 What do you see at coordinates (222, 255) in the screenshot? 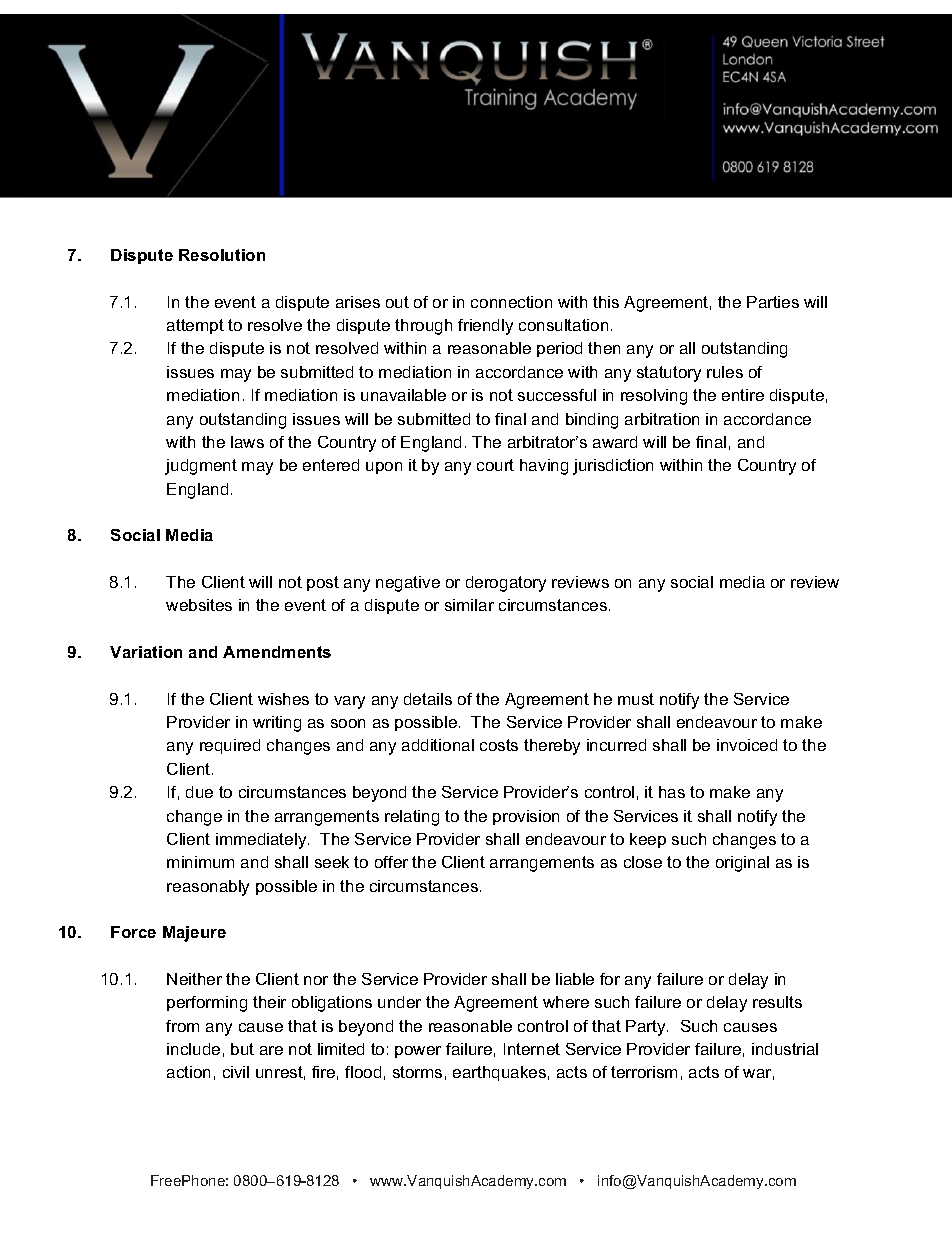
I see `Resolution` at bounding box center [222, 255].
